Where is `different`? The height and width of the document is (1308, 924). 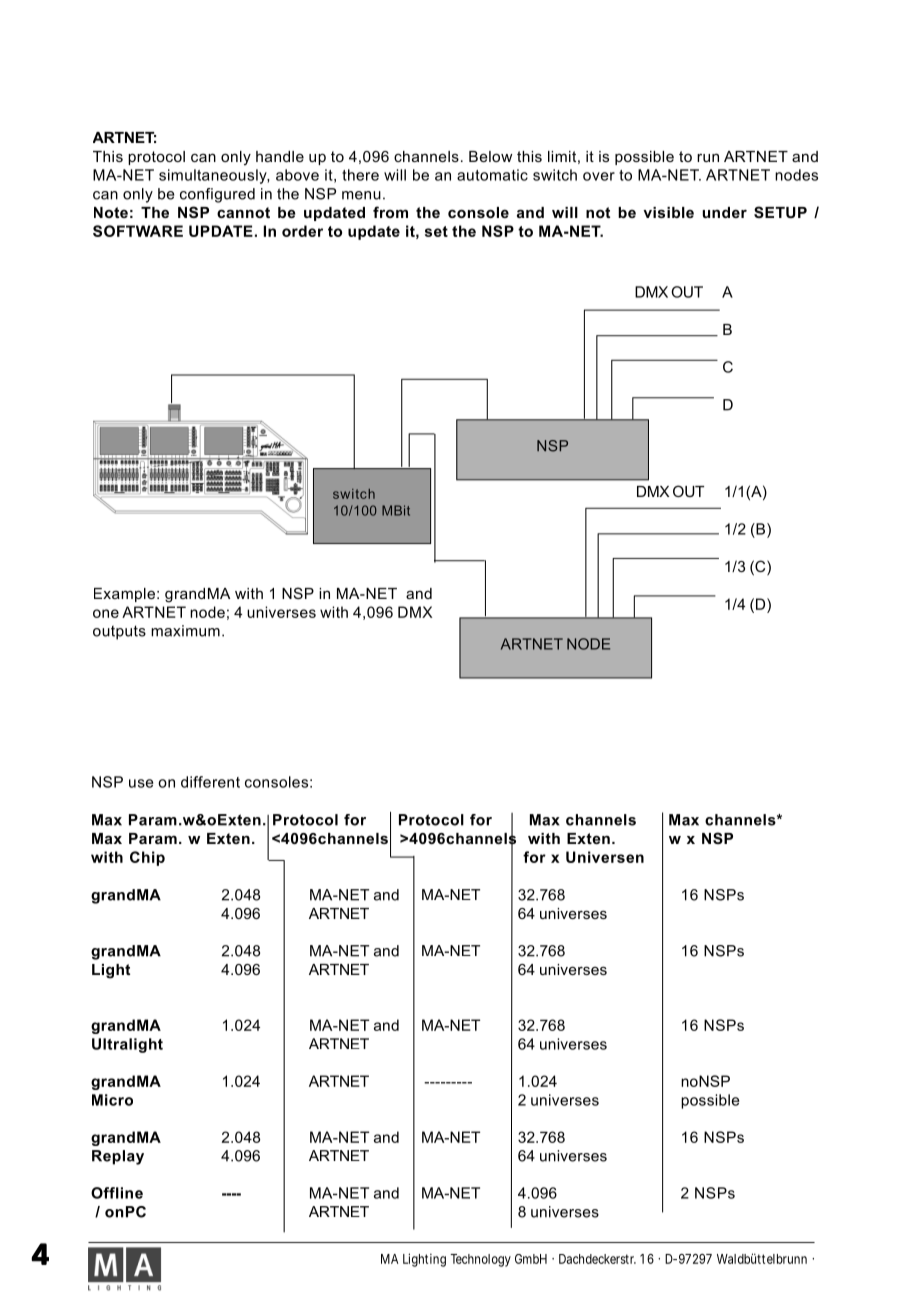
different is located at coordinates (210, 782).
